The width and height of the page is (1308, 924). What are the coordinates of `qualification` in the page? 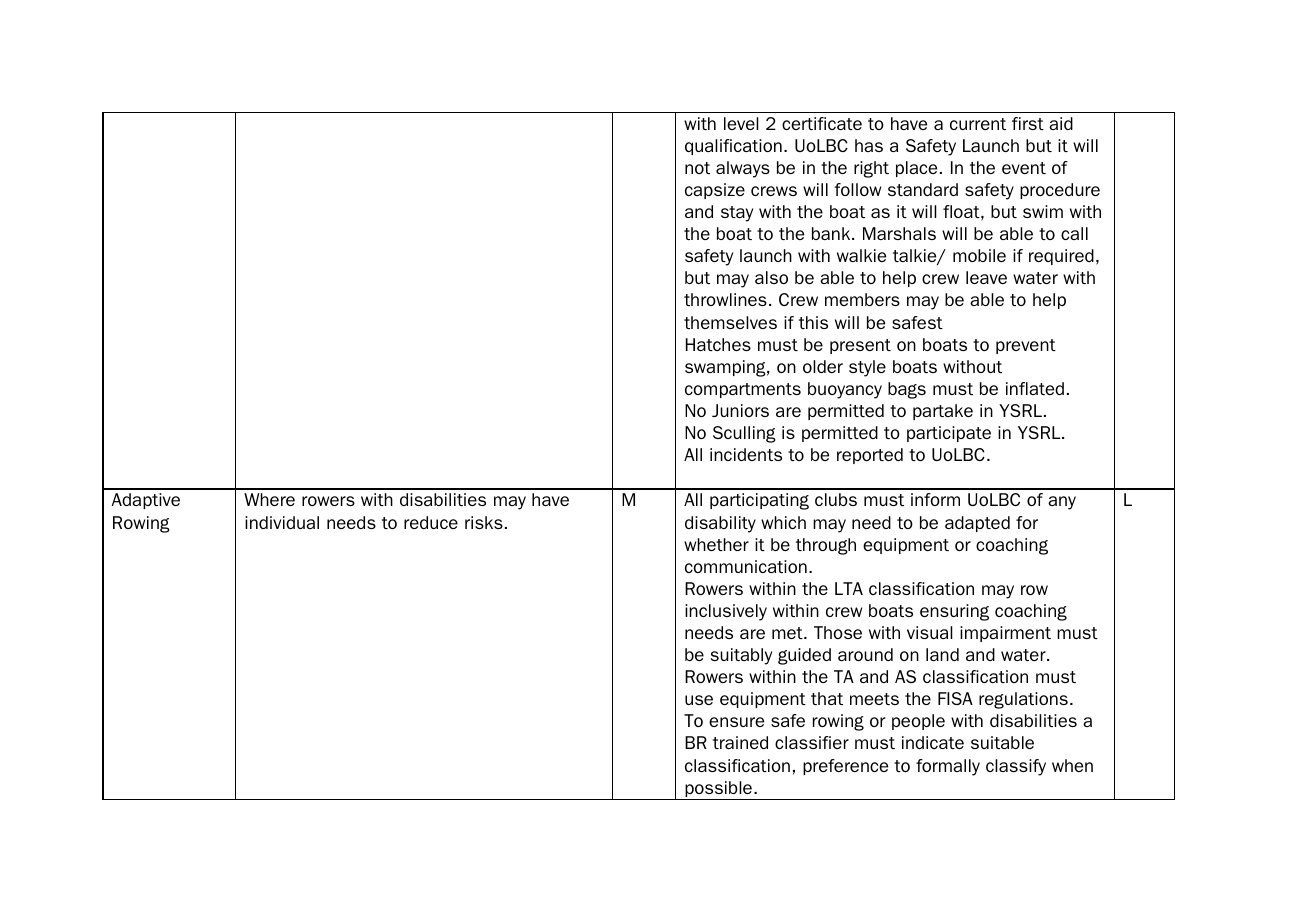 It's located at (733, 147).
